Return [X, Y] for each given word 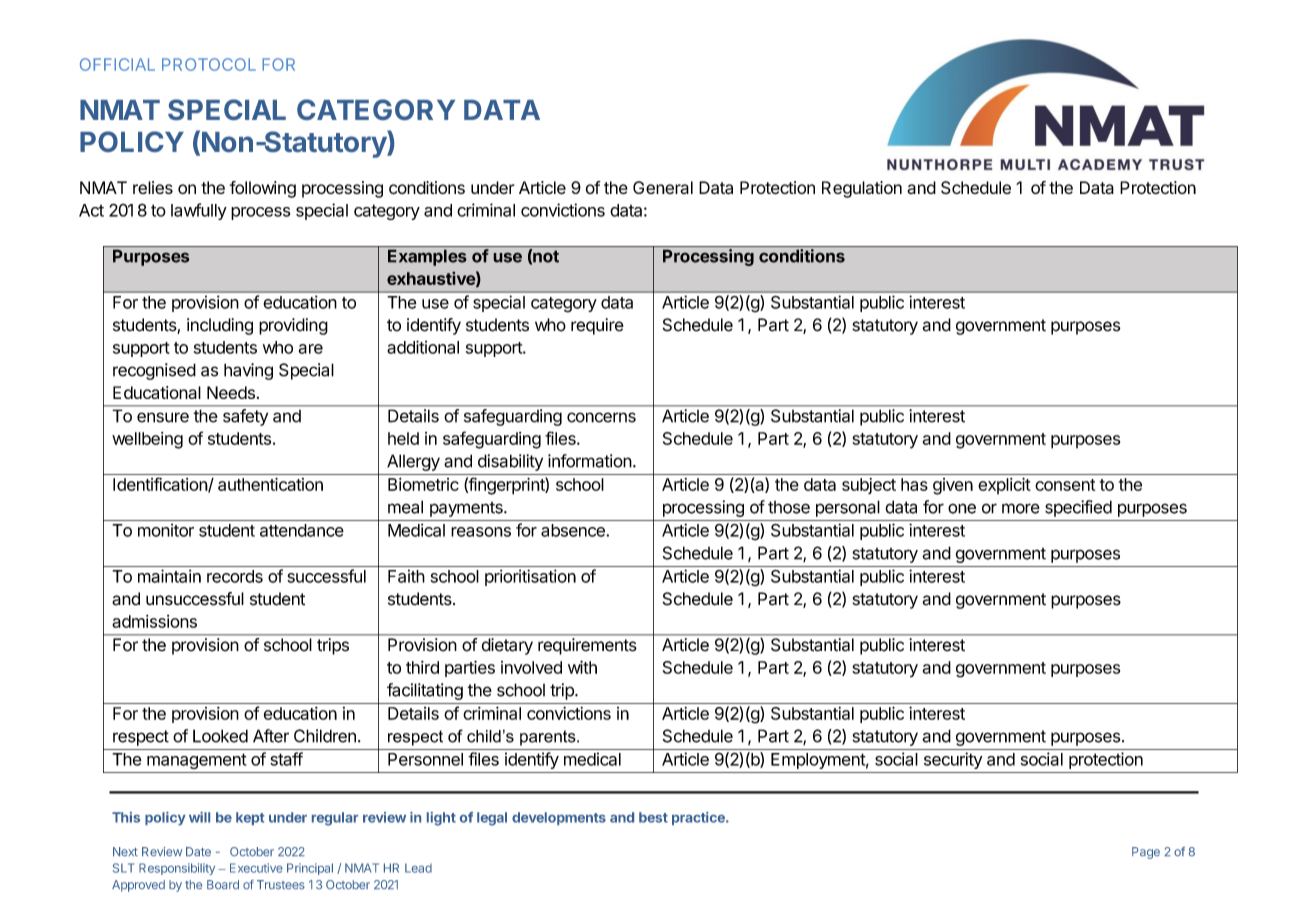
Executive [256, 868]
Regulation [862, 189]
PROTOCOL [209, 64]
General [663, 187]
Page [1146, 853]
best [653, 817]
